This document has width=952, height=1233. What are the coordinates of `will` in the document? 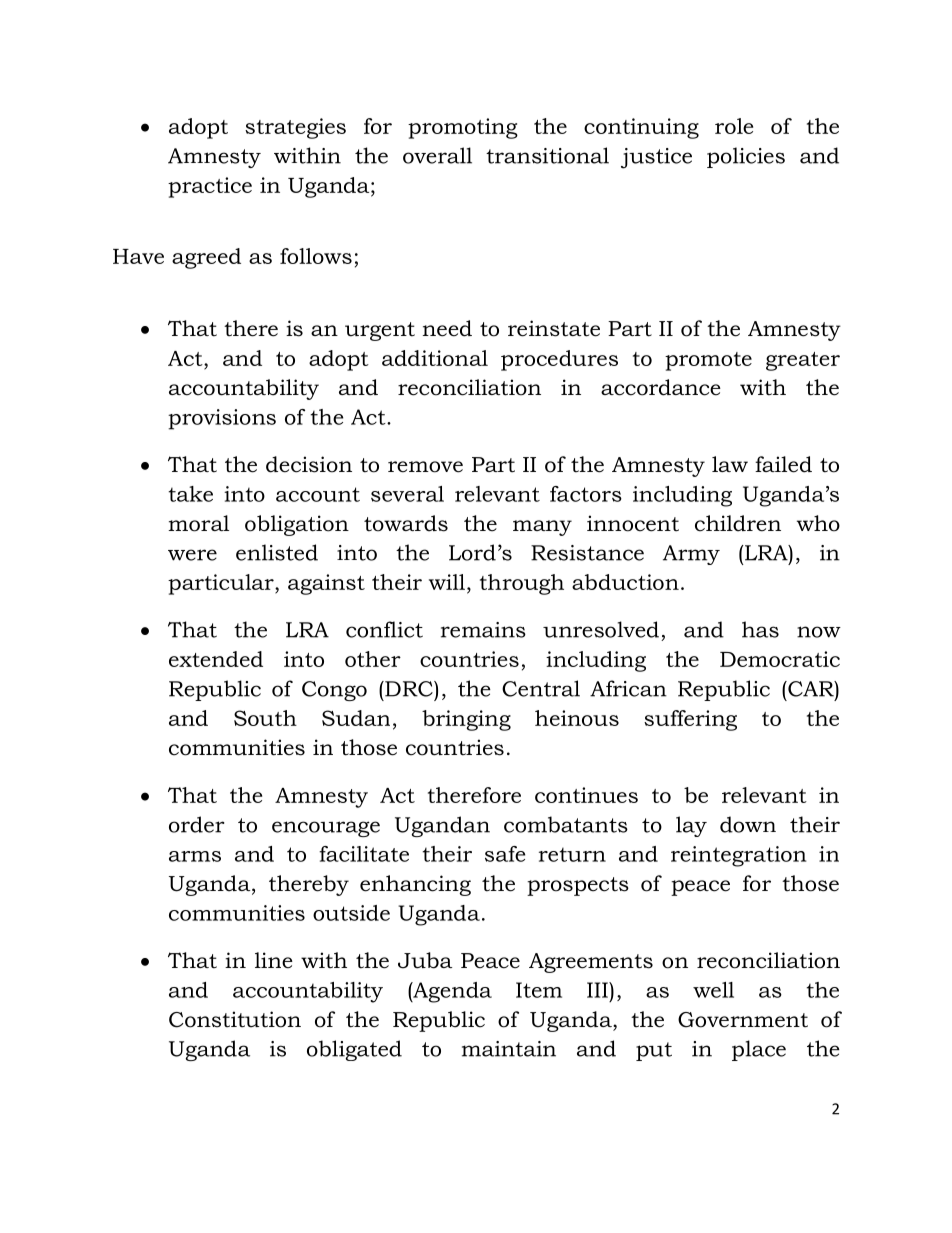 It's located at (447, 582).
